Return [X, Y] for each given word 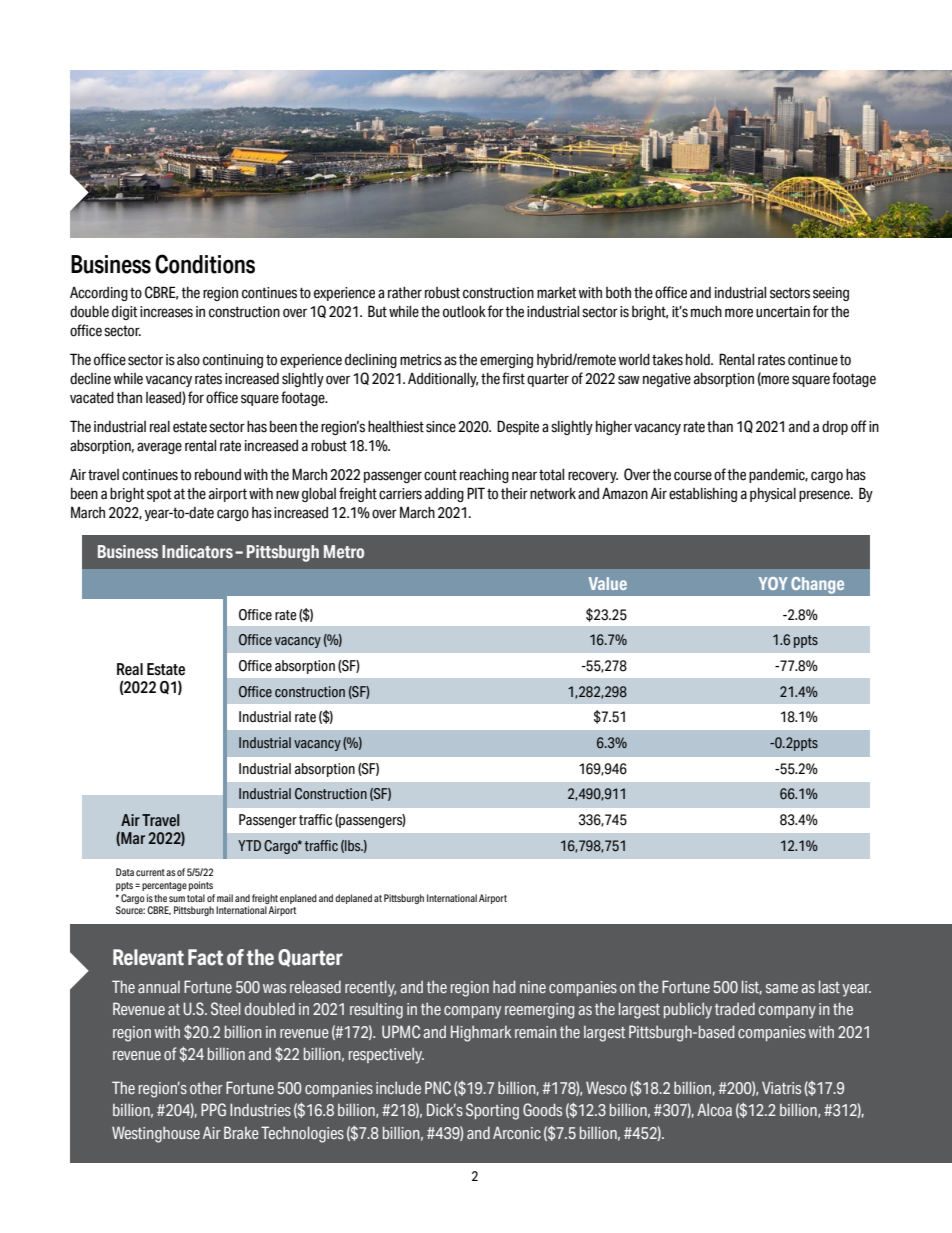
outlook [464, 312]
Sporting [492, 1111]
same [782, 988]
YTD [249, 845]
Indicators [197, 551]
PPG [213, 1109]
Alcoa [714, 1109]
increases [166, 312]
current [150, 872]
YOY [773, 583]
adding [444, 495]
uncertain [783, 312]
